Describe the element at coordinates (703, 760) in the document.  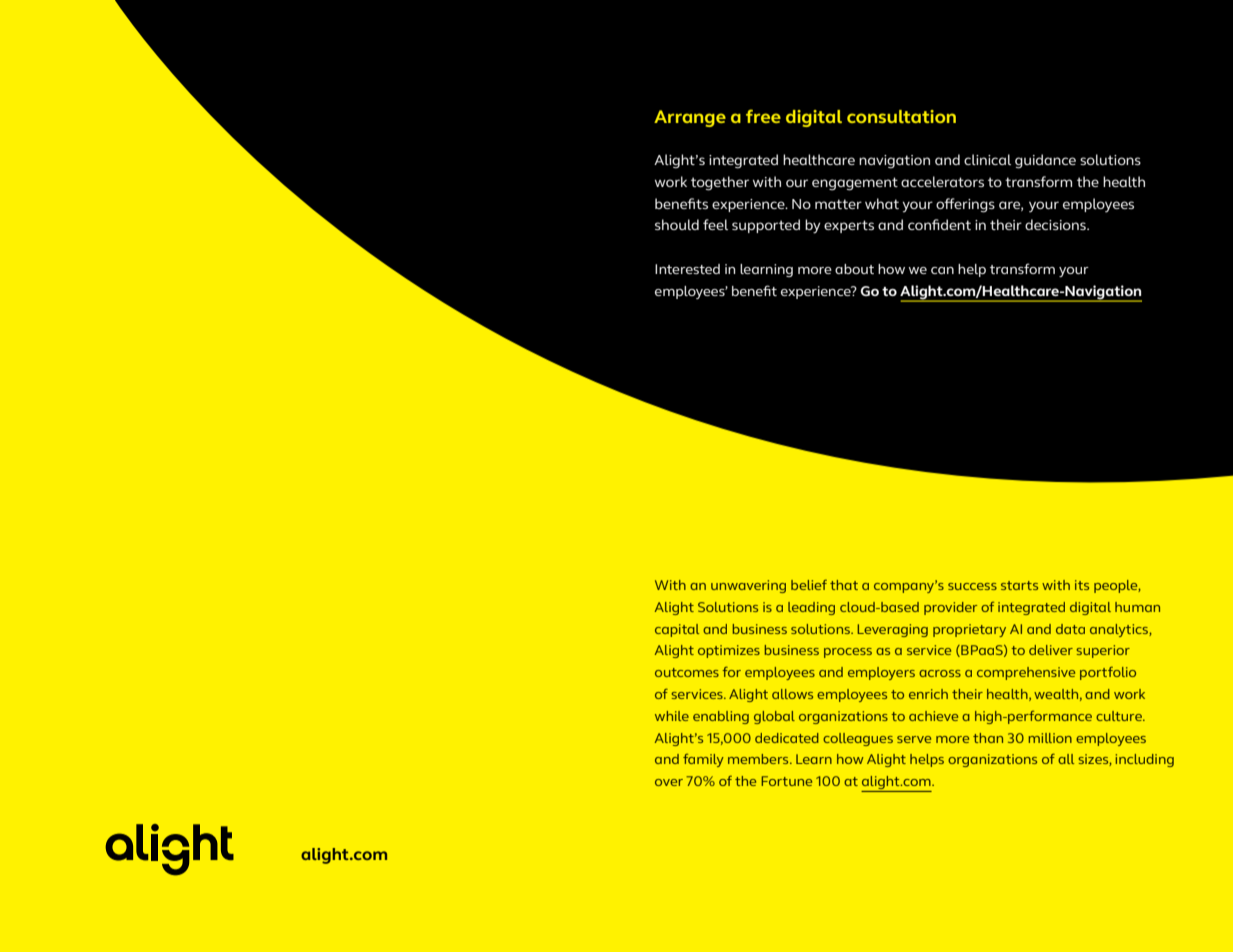
I see `family` at that location.
